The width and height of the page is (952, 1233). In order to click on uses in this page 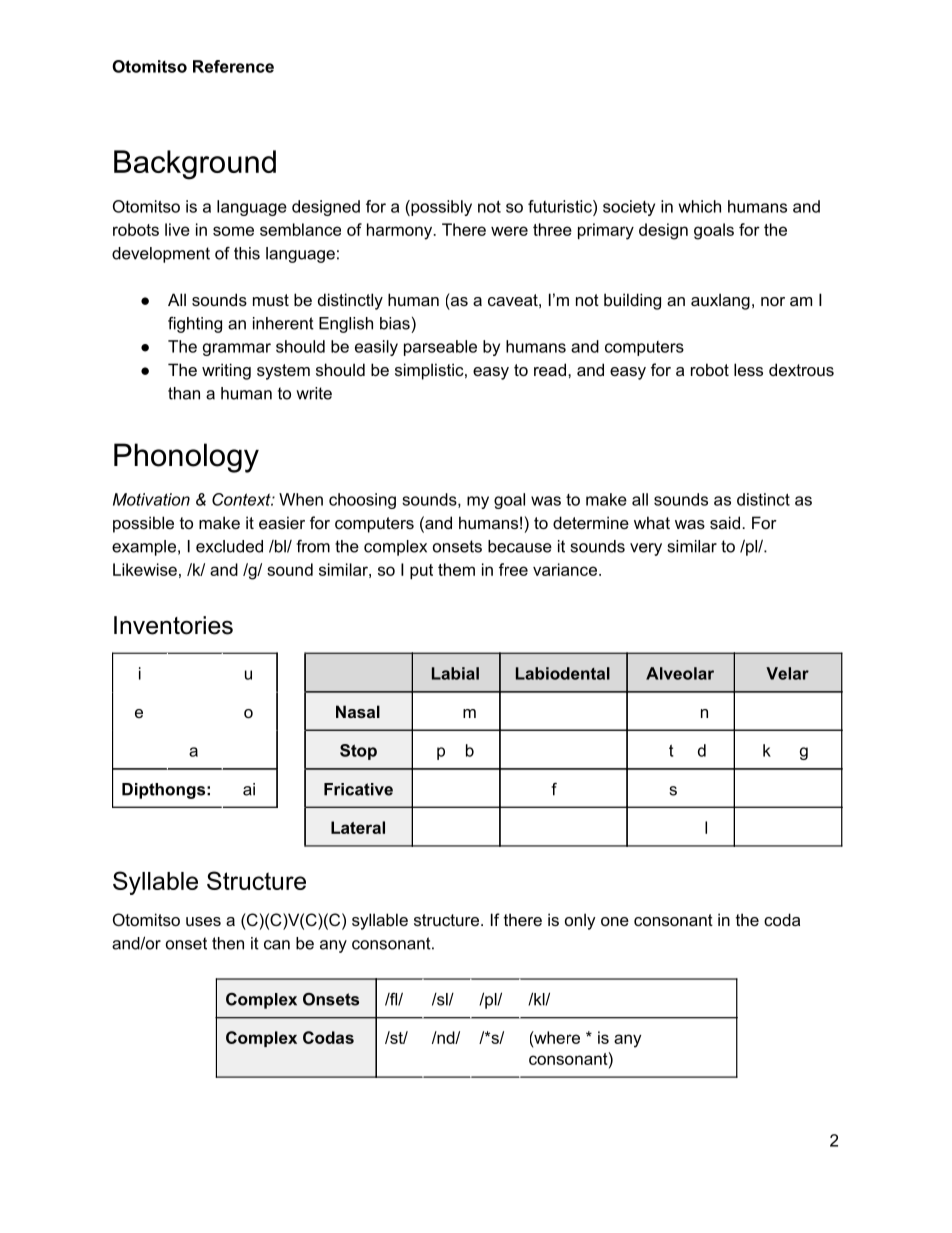, I will do `click(203, 921)`.
